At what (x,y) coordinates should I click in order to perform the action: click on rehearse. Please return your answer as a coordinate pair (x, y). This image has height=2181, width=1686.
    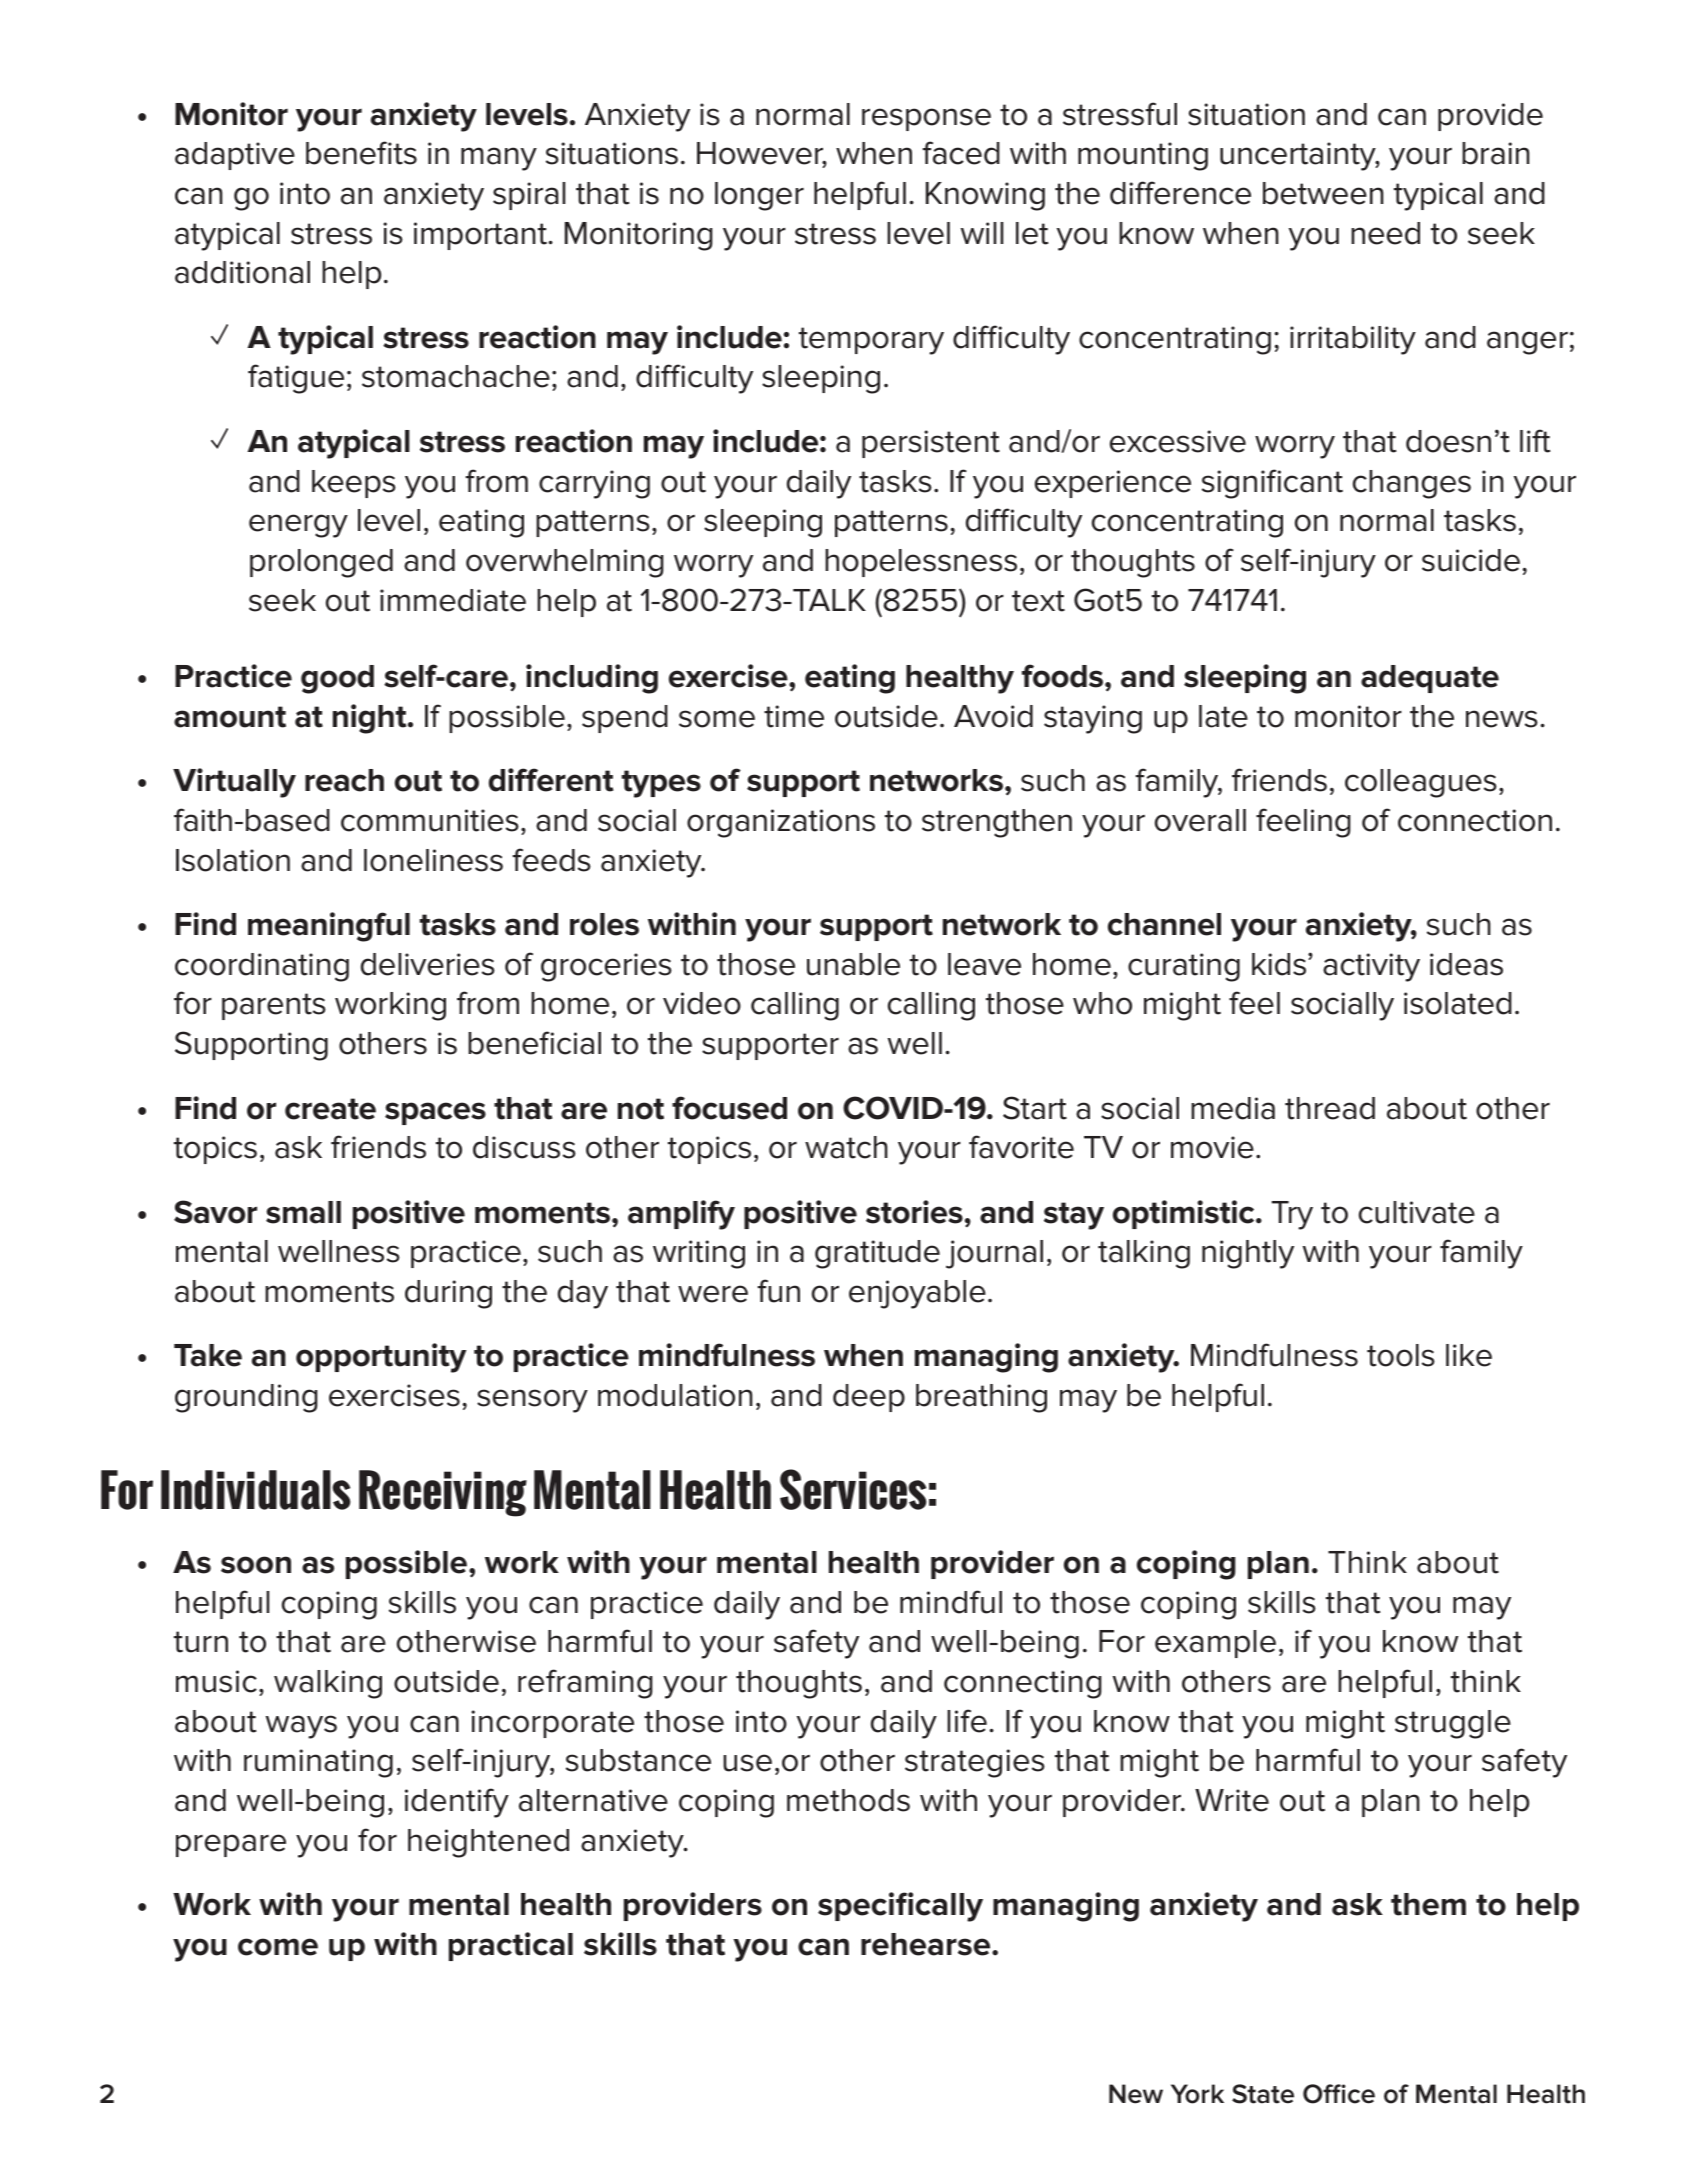
    Looking at the image, I should click on (927, 1944).
